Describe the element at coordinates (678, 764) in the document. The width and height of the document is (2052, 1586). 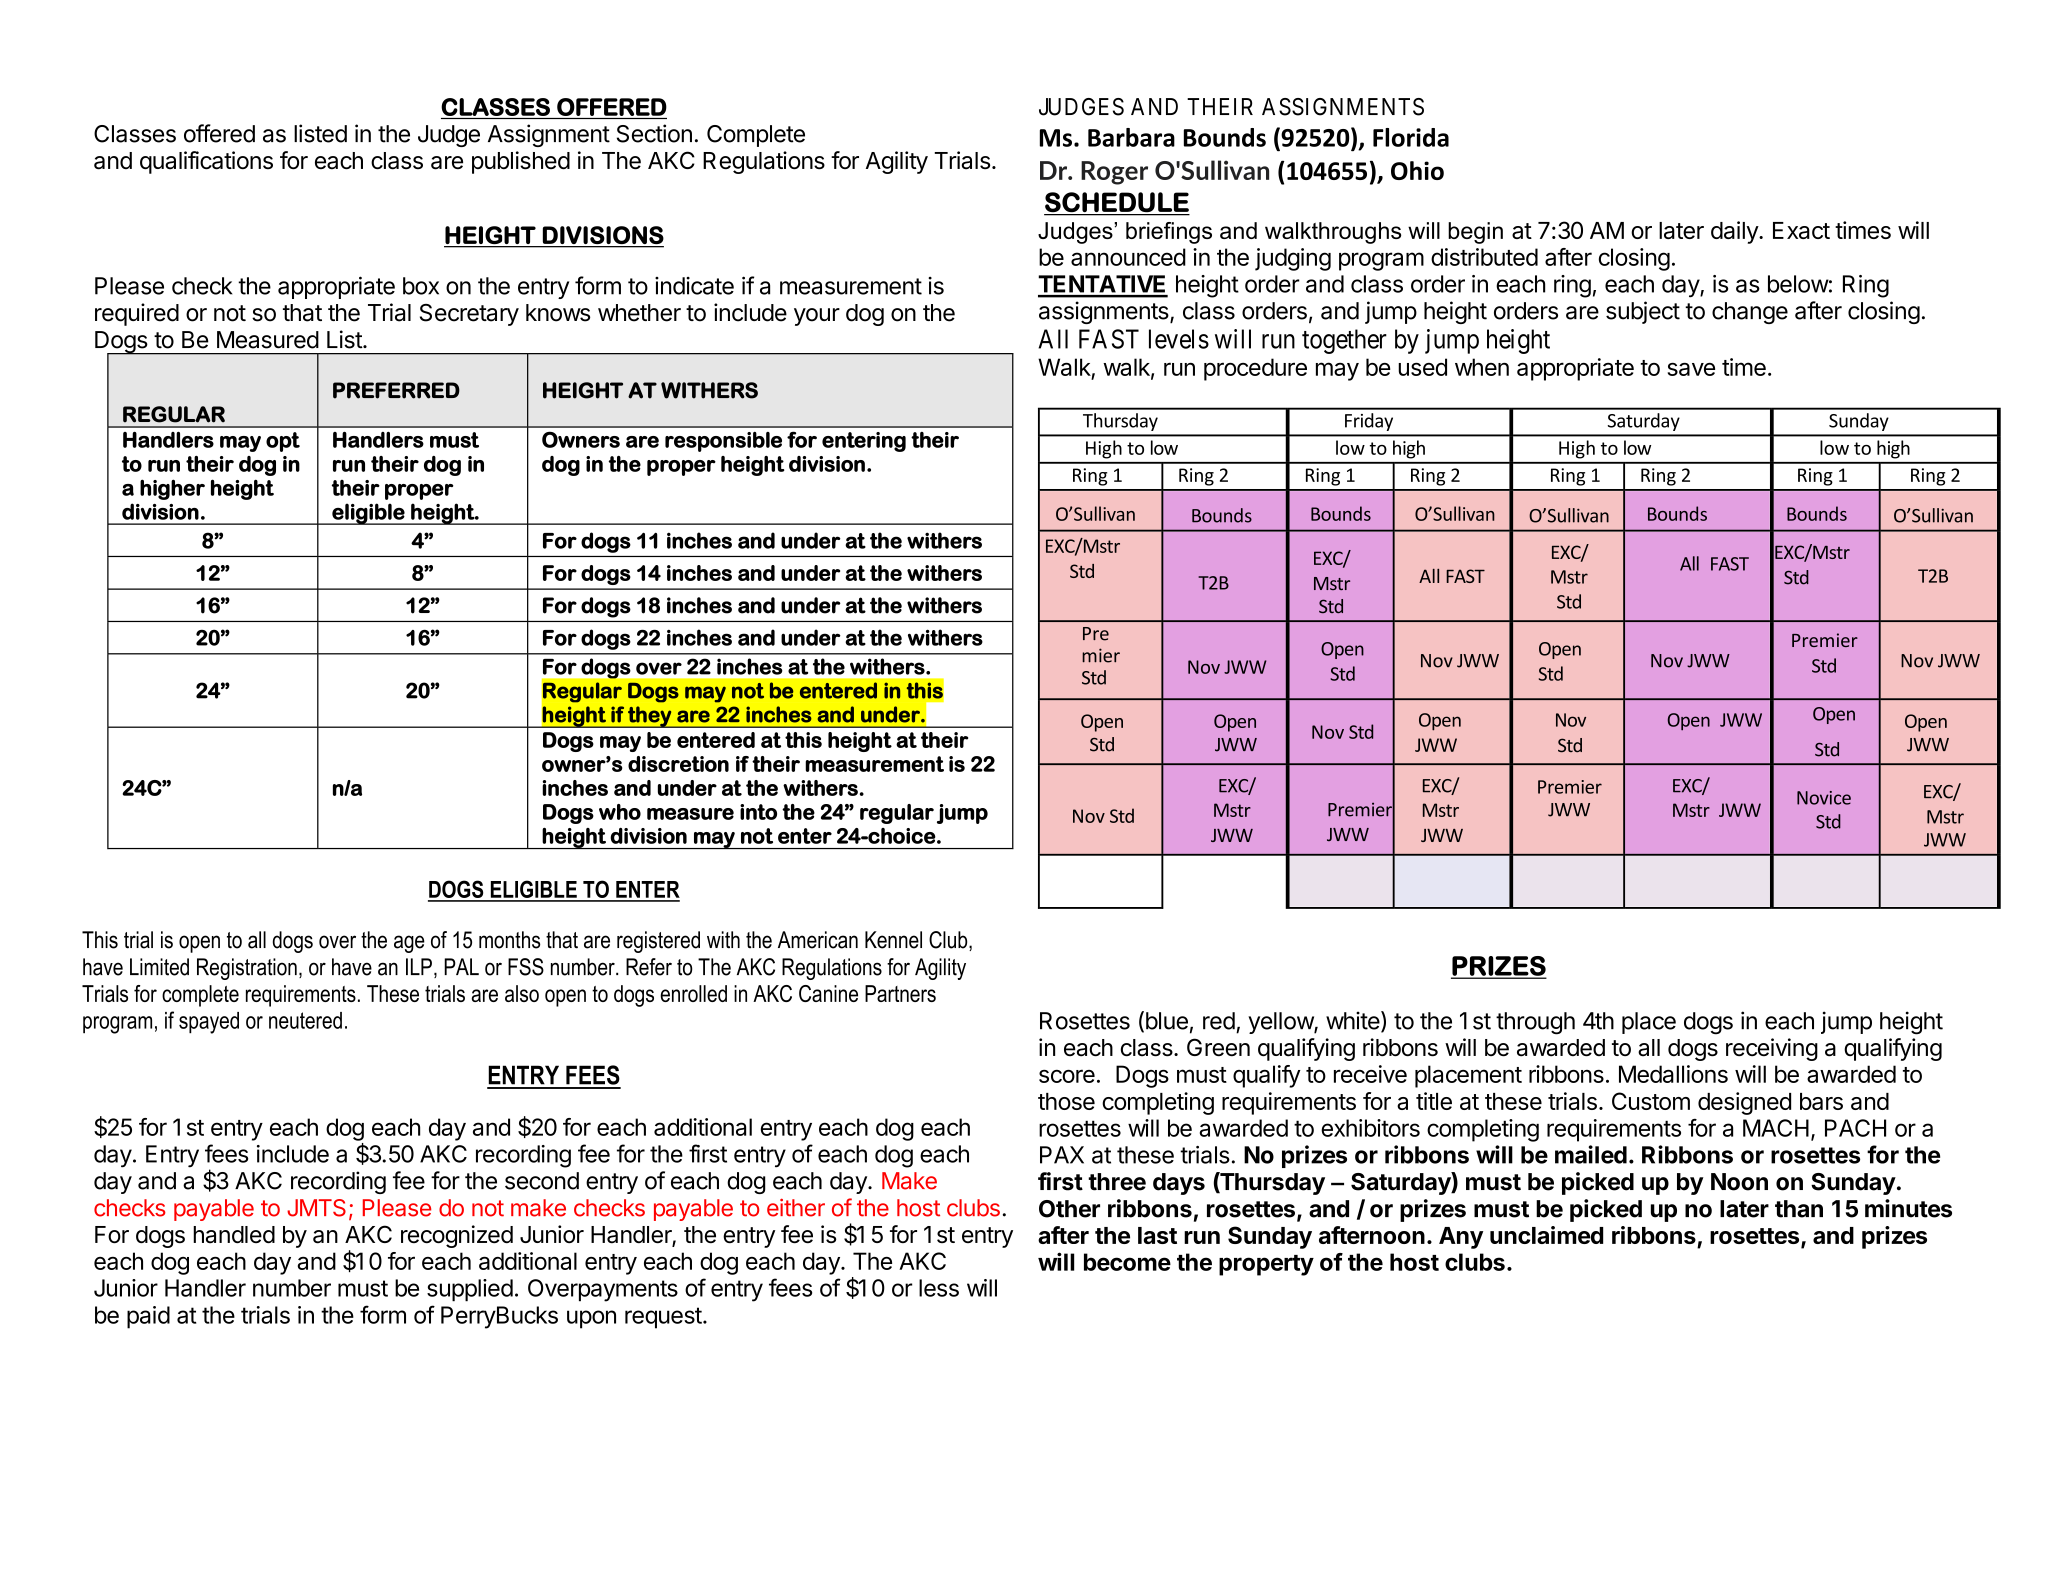
I see `discretion` at that location.
